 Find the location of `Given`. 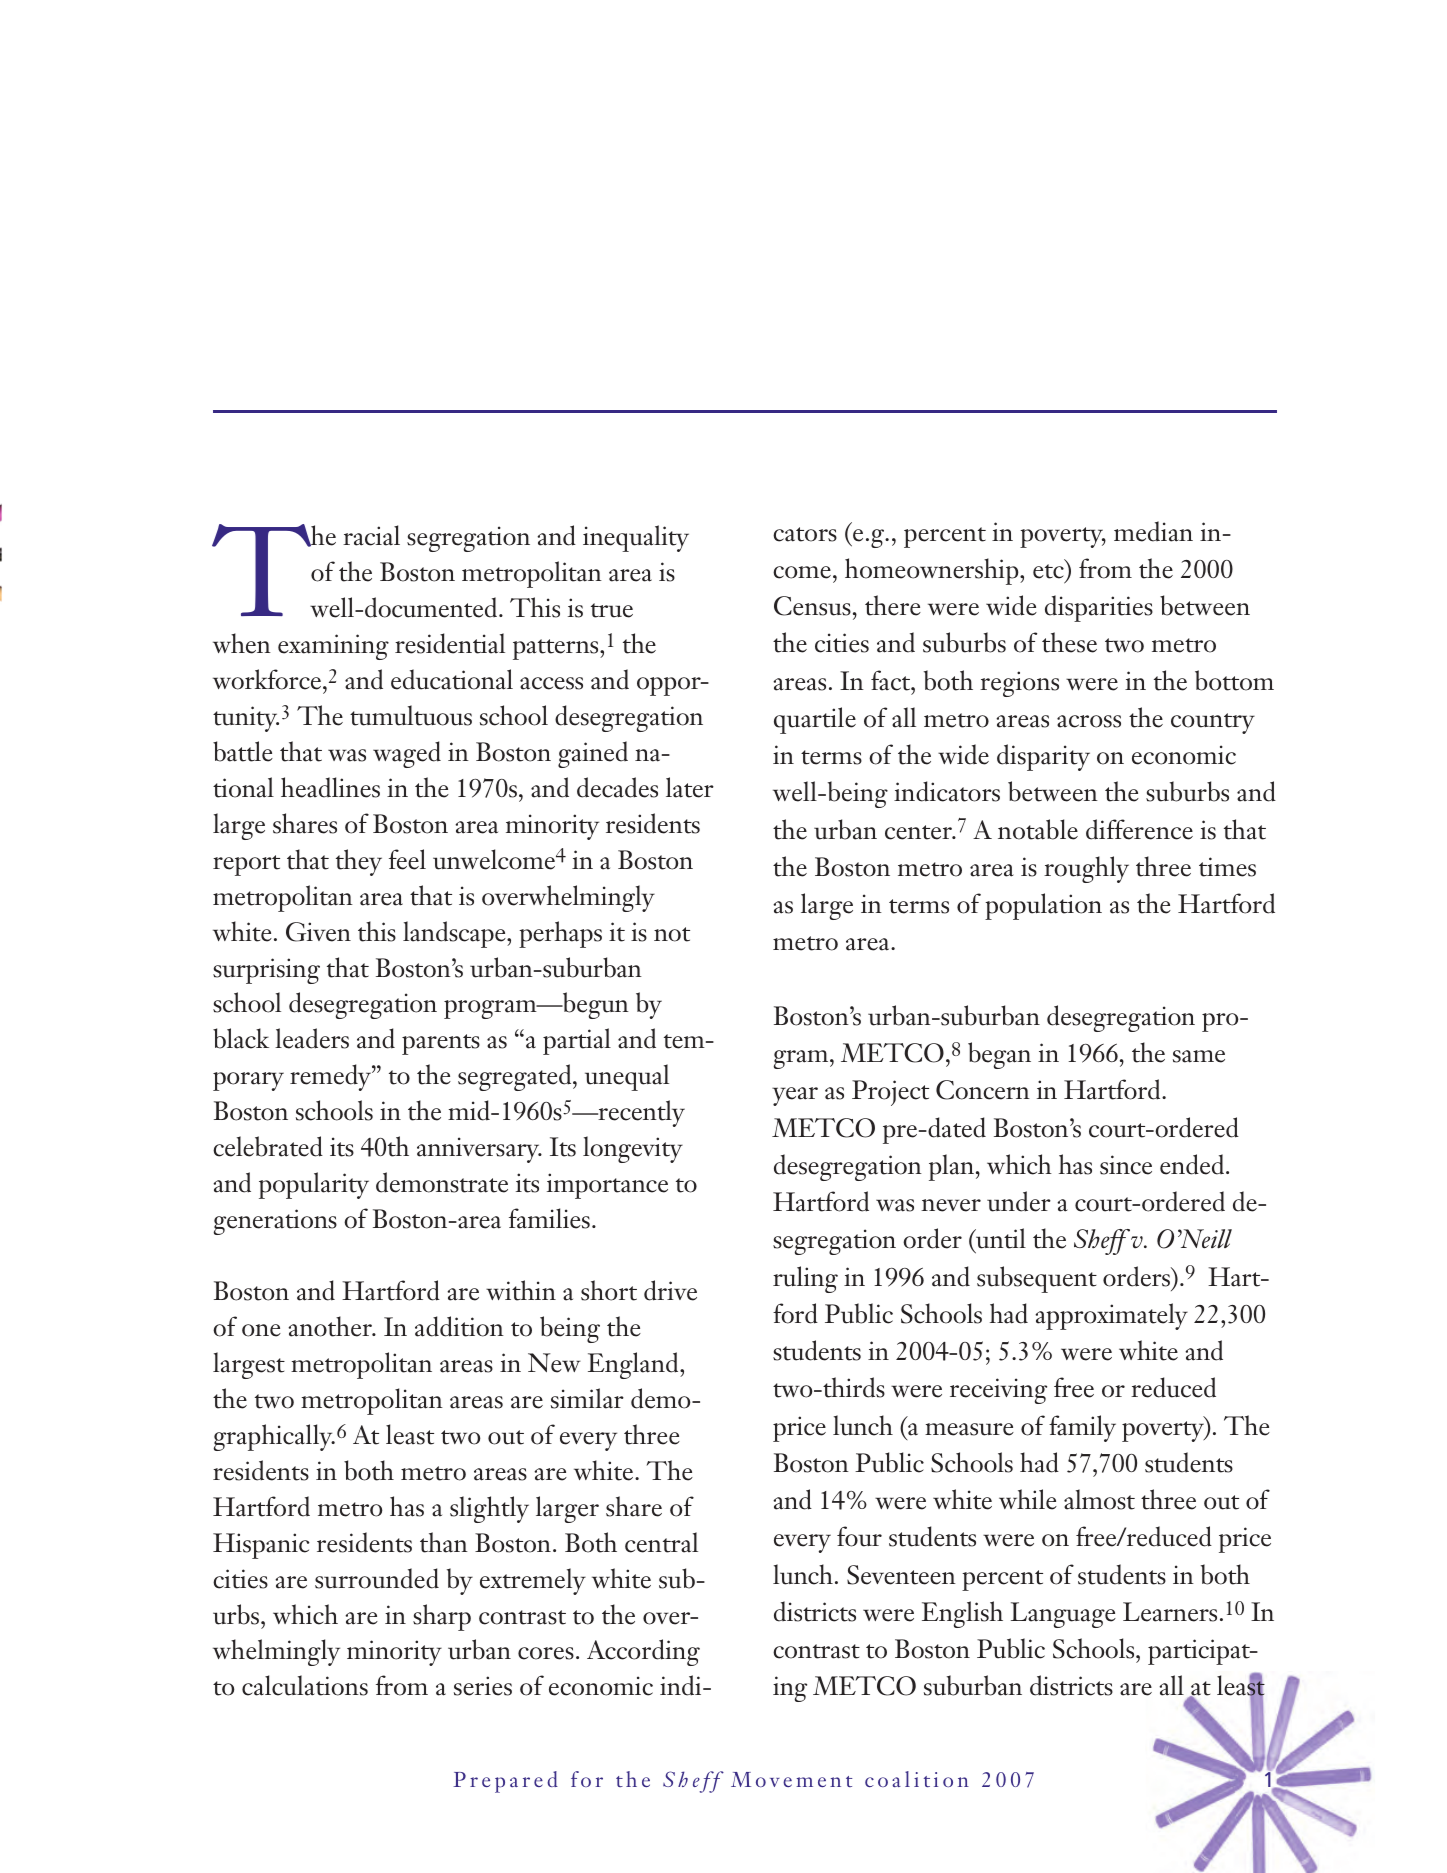

Given is located at coordinates (318, 932).
